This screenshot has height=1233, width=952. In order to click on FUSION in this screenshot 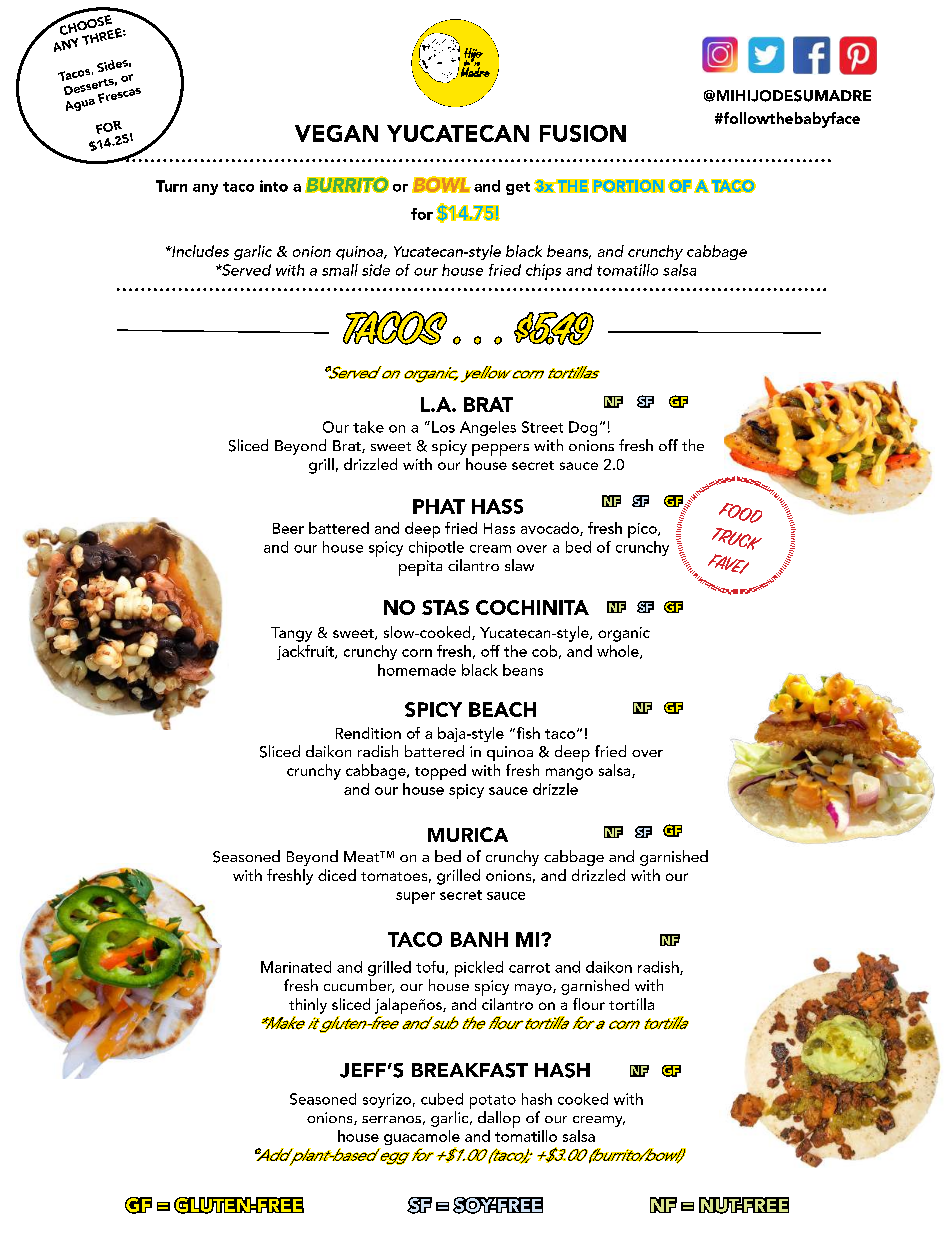, I will do `click(583, 133)`.
